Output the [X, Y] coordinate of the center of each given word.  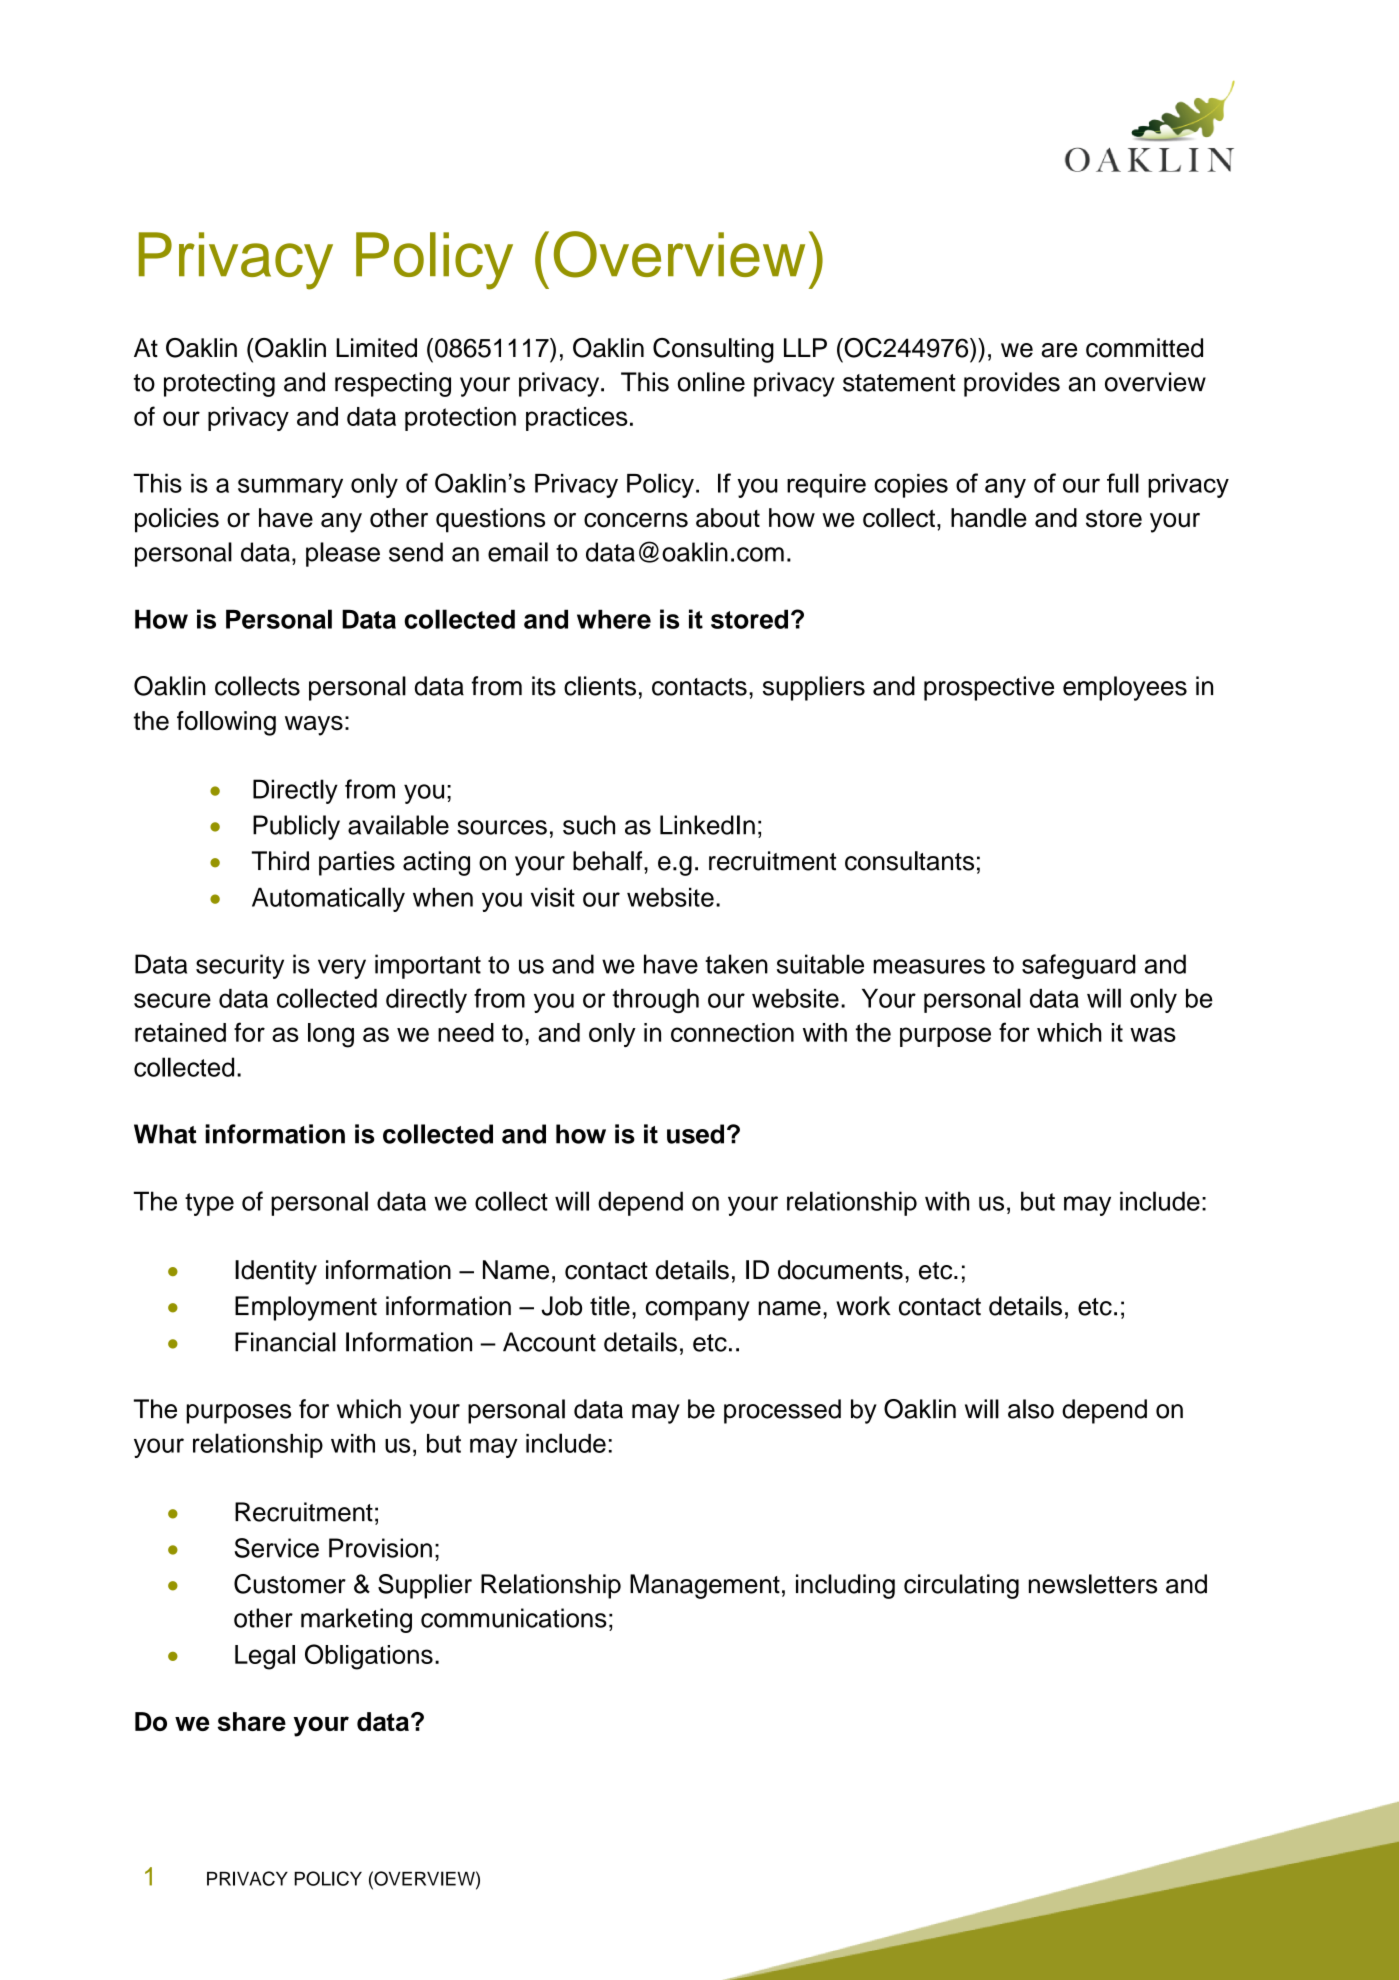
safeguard [1079, 966]
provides [1012, 384]
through [655, 1001]
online [711, 382]
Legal [265, 1657]
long [331, 1035]
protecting [219, 384]
